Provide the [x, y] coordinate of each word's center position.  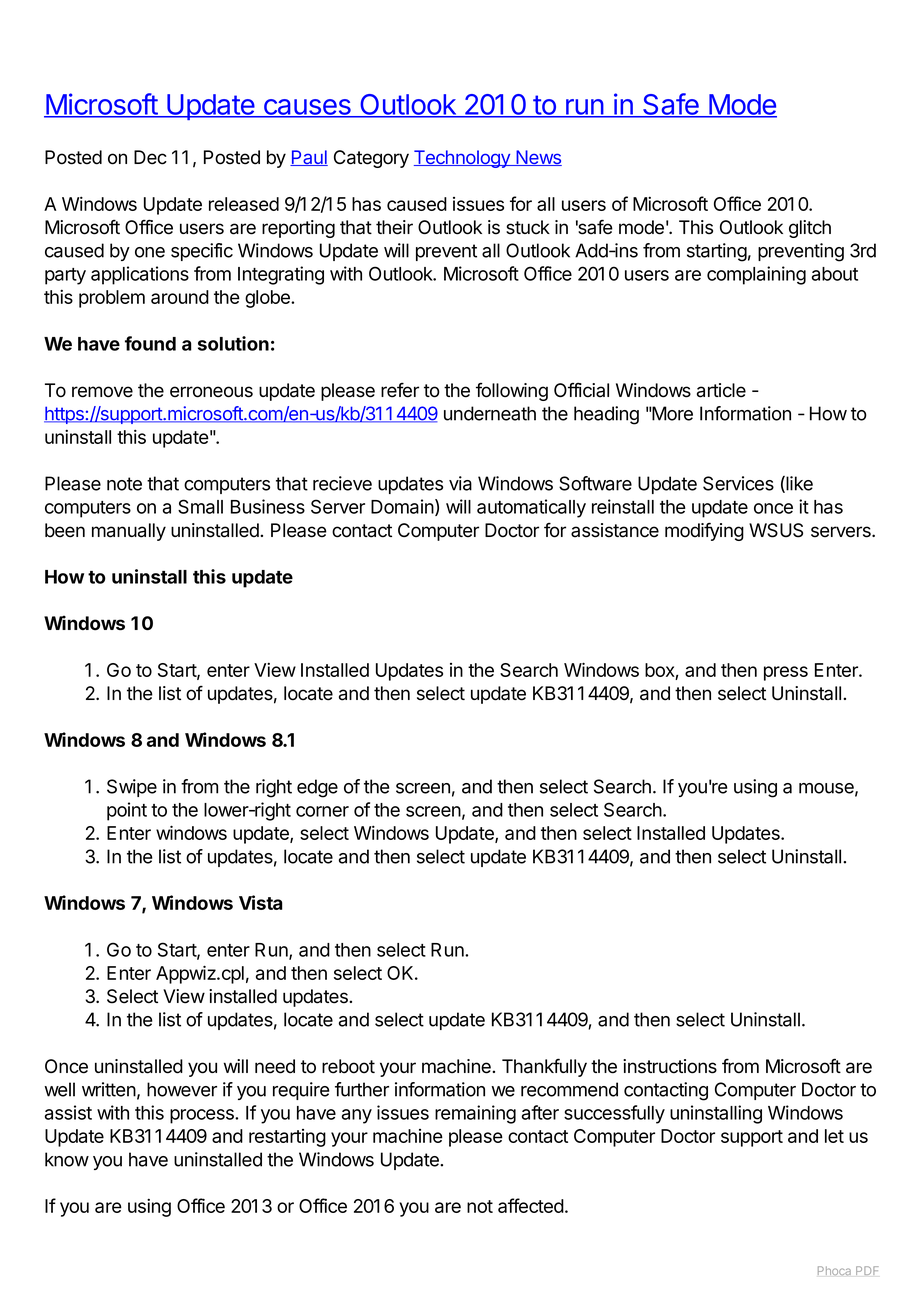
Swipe [132, 788]
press [786, 673]
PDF [867, 1270]
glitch [810, 229]
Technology [463, 159]
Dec [150, 157]
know [67, 1159]
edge [317, 788]
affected [531, 1205]
